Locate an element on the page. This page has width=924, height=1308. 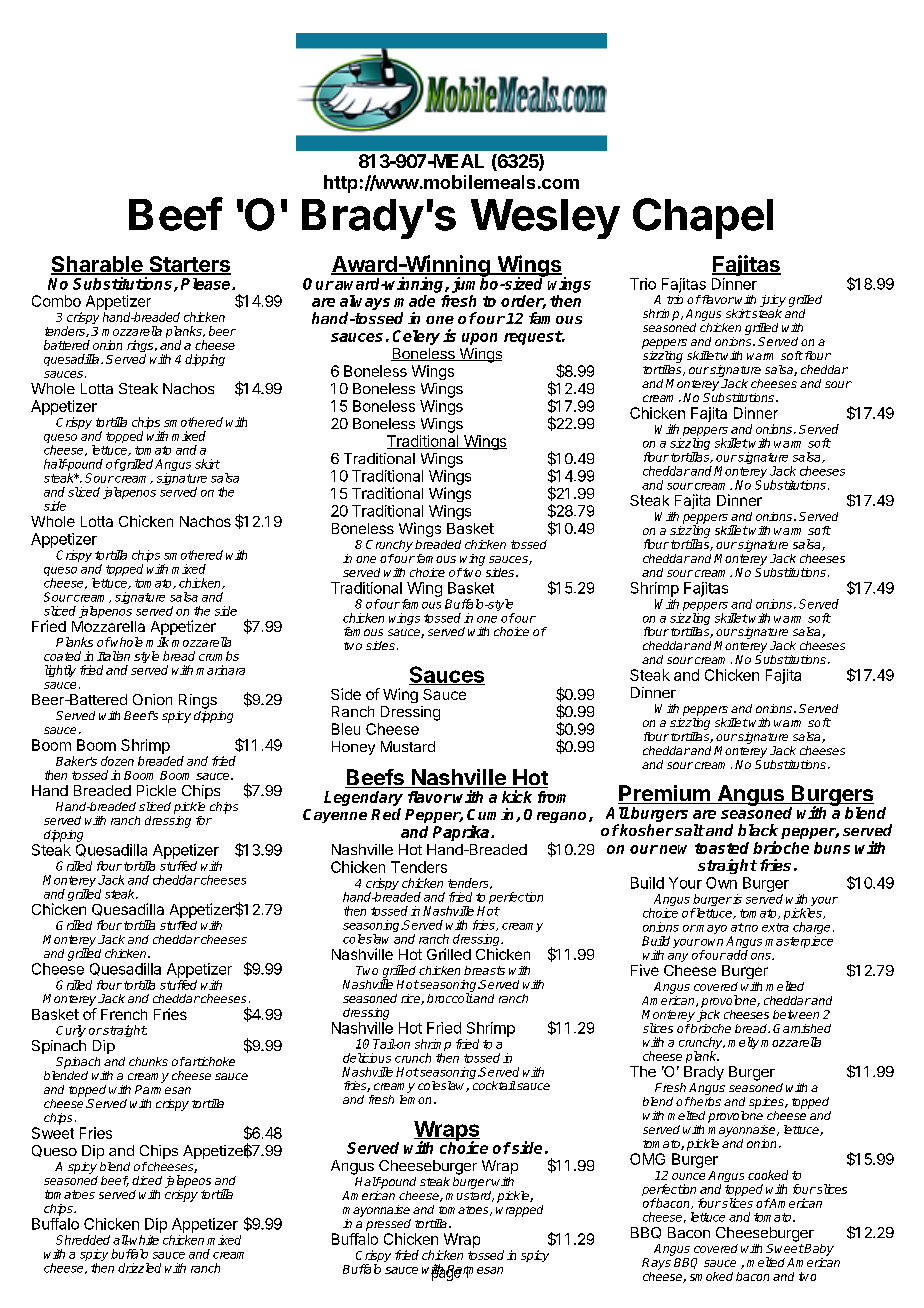
juicy is located at coordinates (773, 301).
